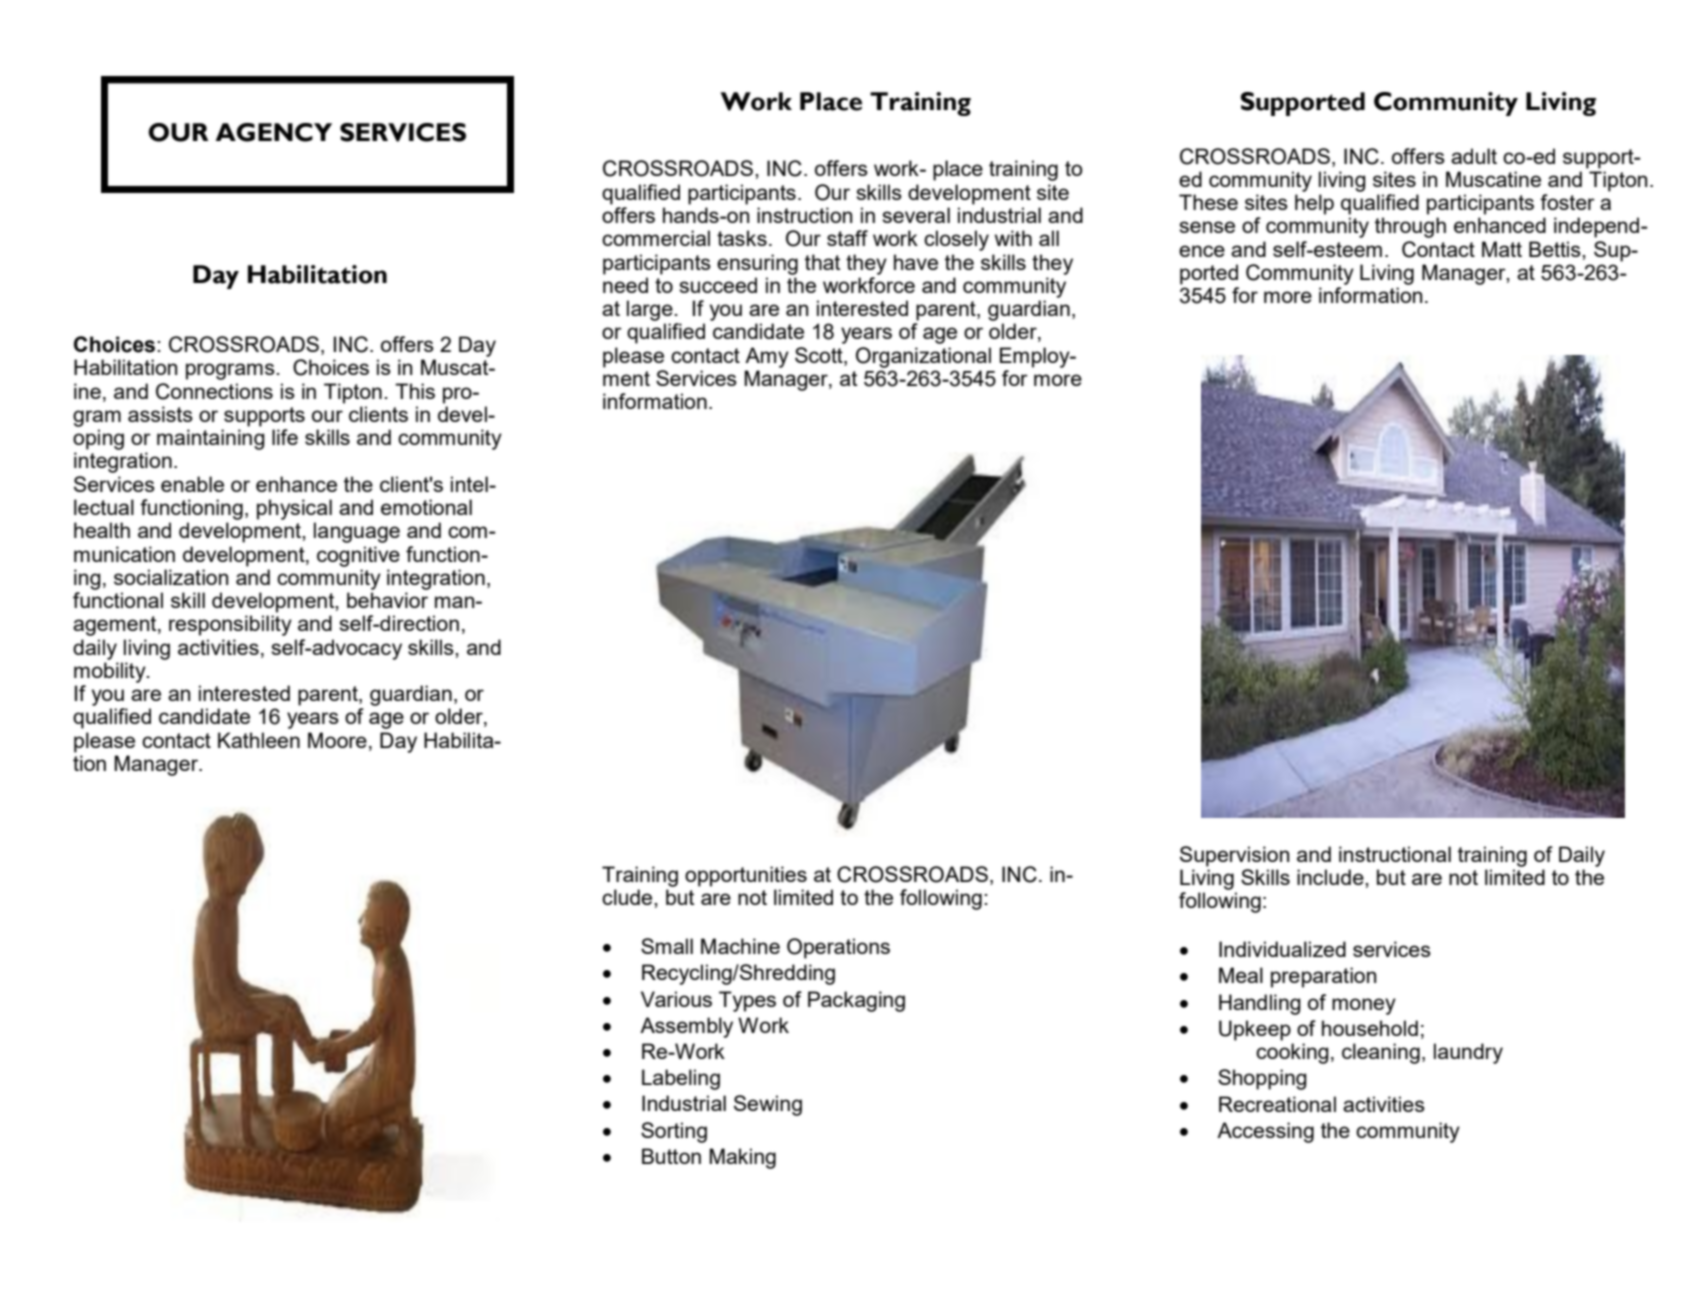 The width and height of the image is (1692, 1308). What do you see at coordinates (387, 600) in the image?
I see `behavior` at bounding box center [387, 600].
